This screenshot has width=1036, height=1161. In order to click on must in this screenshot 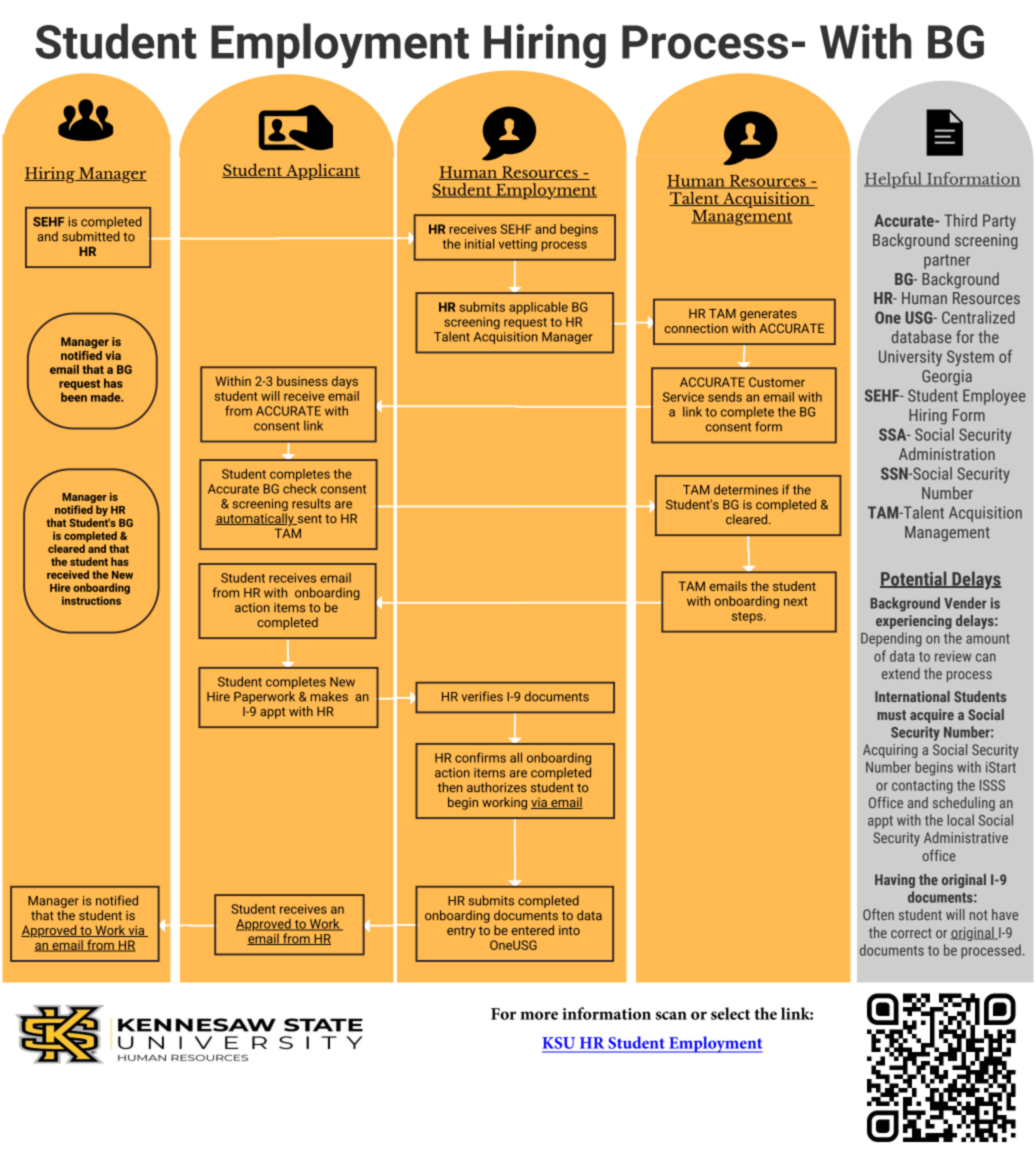, I will do `click(891, 715)`.
